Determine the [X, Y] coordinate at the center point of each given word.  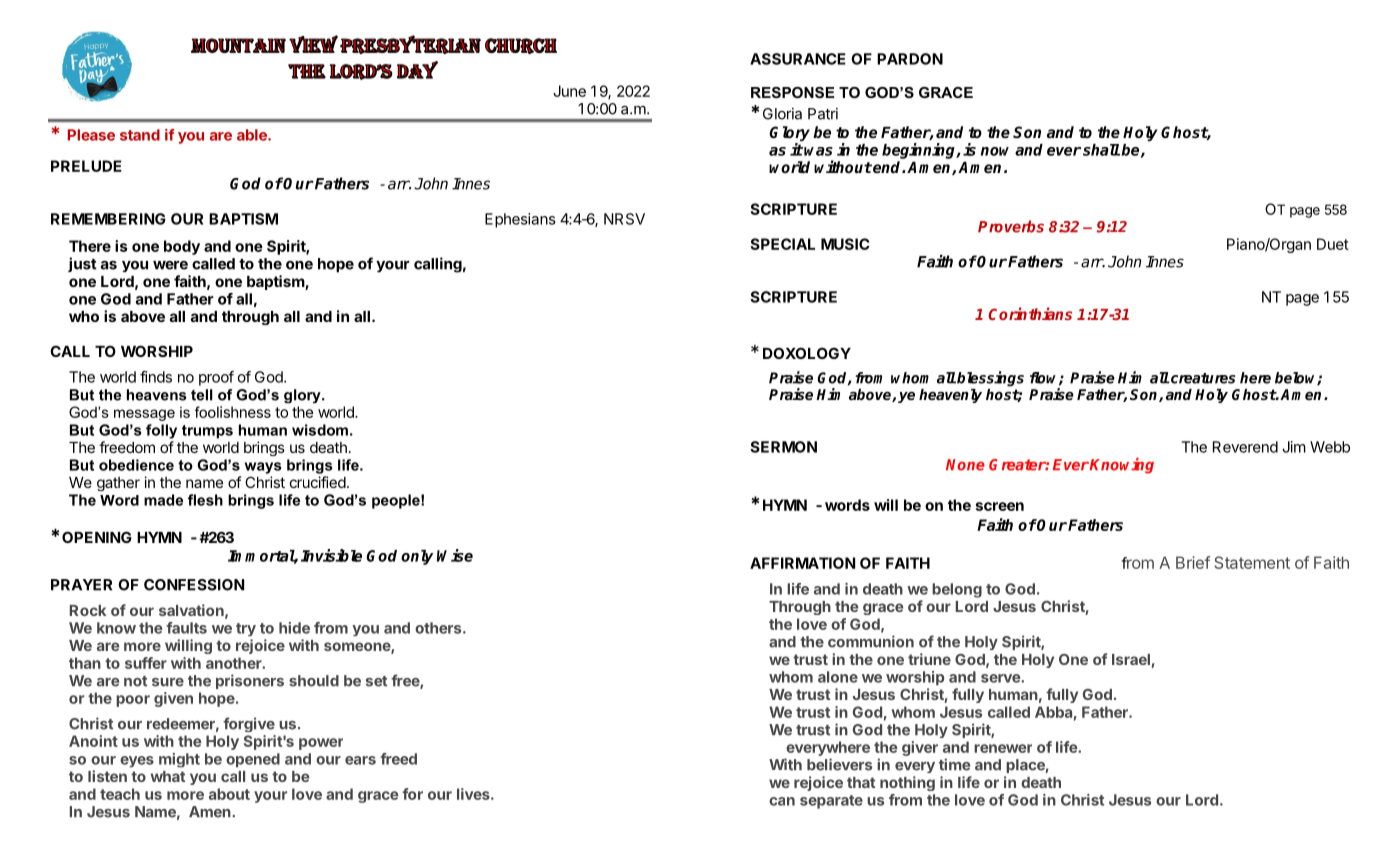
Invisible [331, 555]
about [229, 794]
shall [1101, 150]
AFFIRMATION [802, 563]
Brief [1193, 562]
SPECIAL [782, 244]
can [782, 801]
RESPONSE [793, 92]
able [253, 135]
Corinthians [1030, 313]
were [170, 265]
